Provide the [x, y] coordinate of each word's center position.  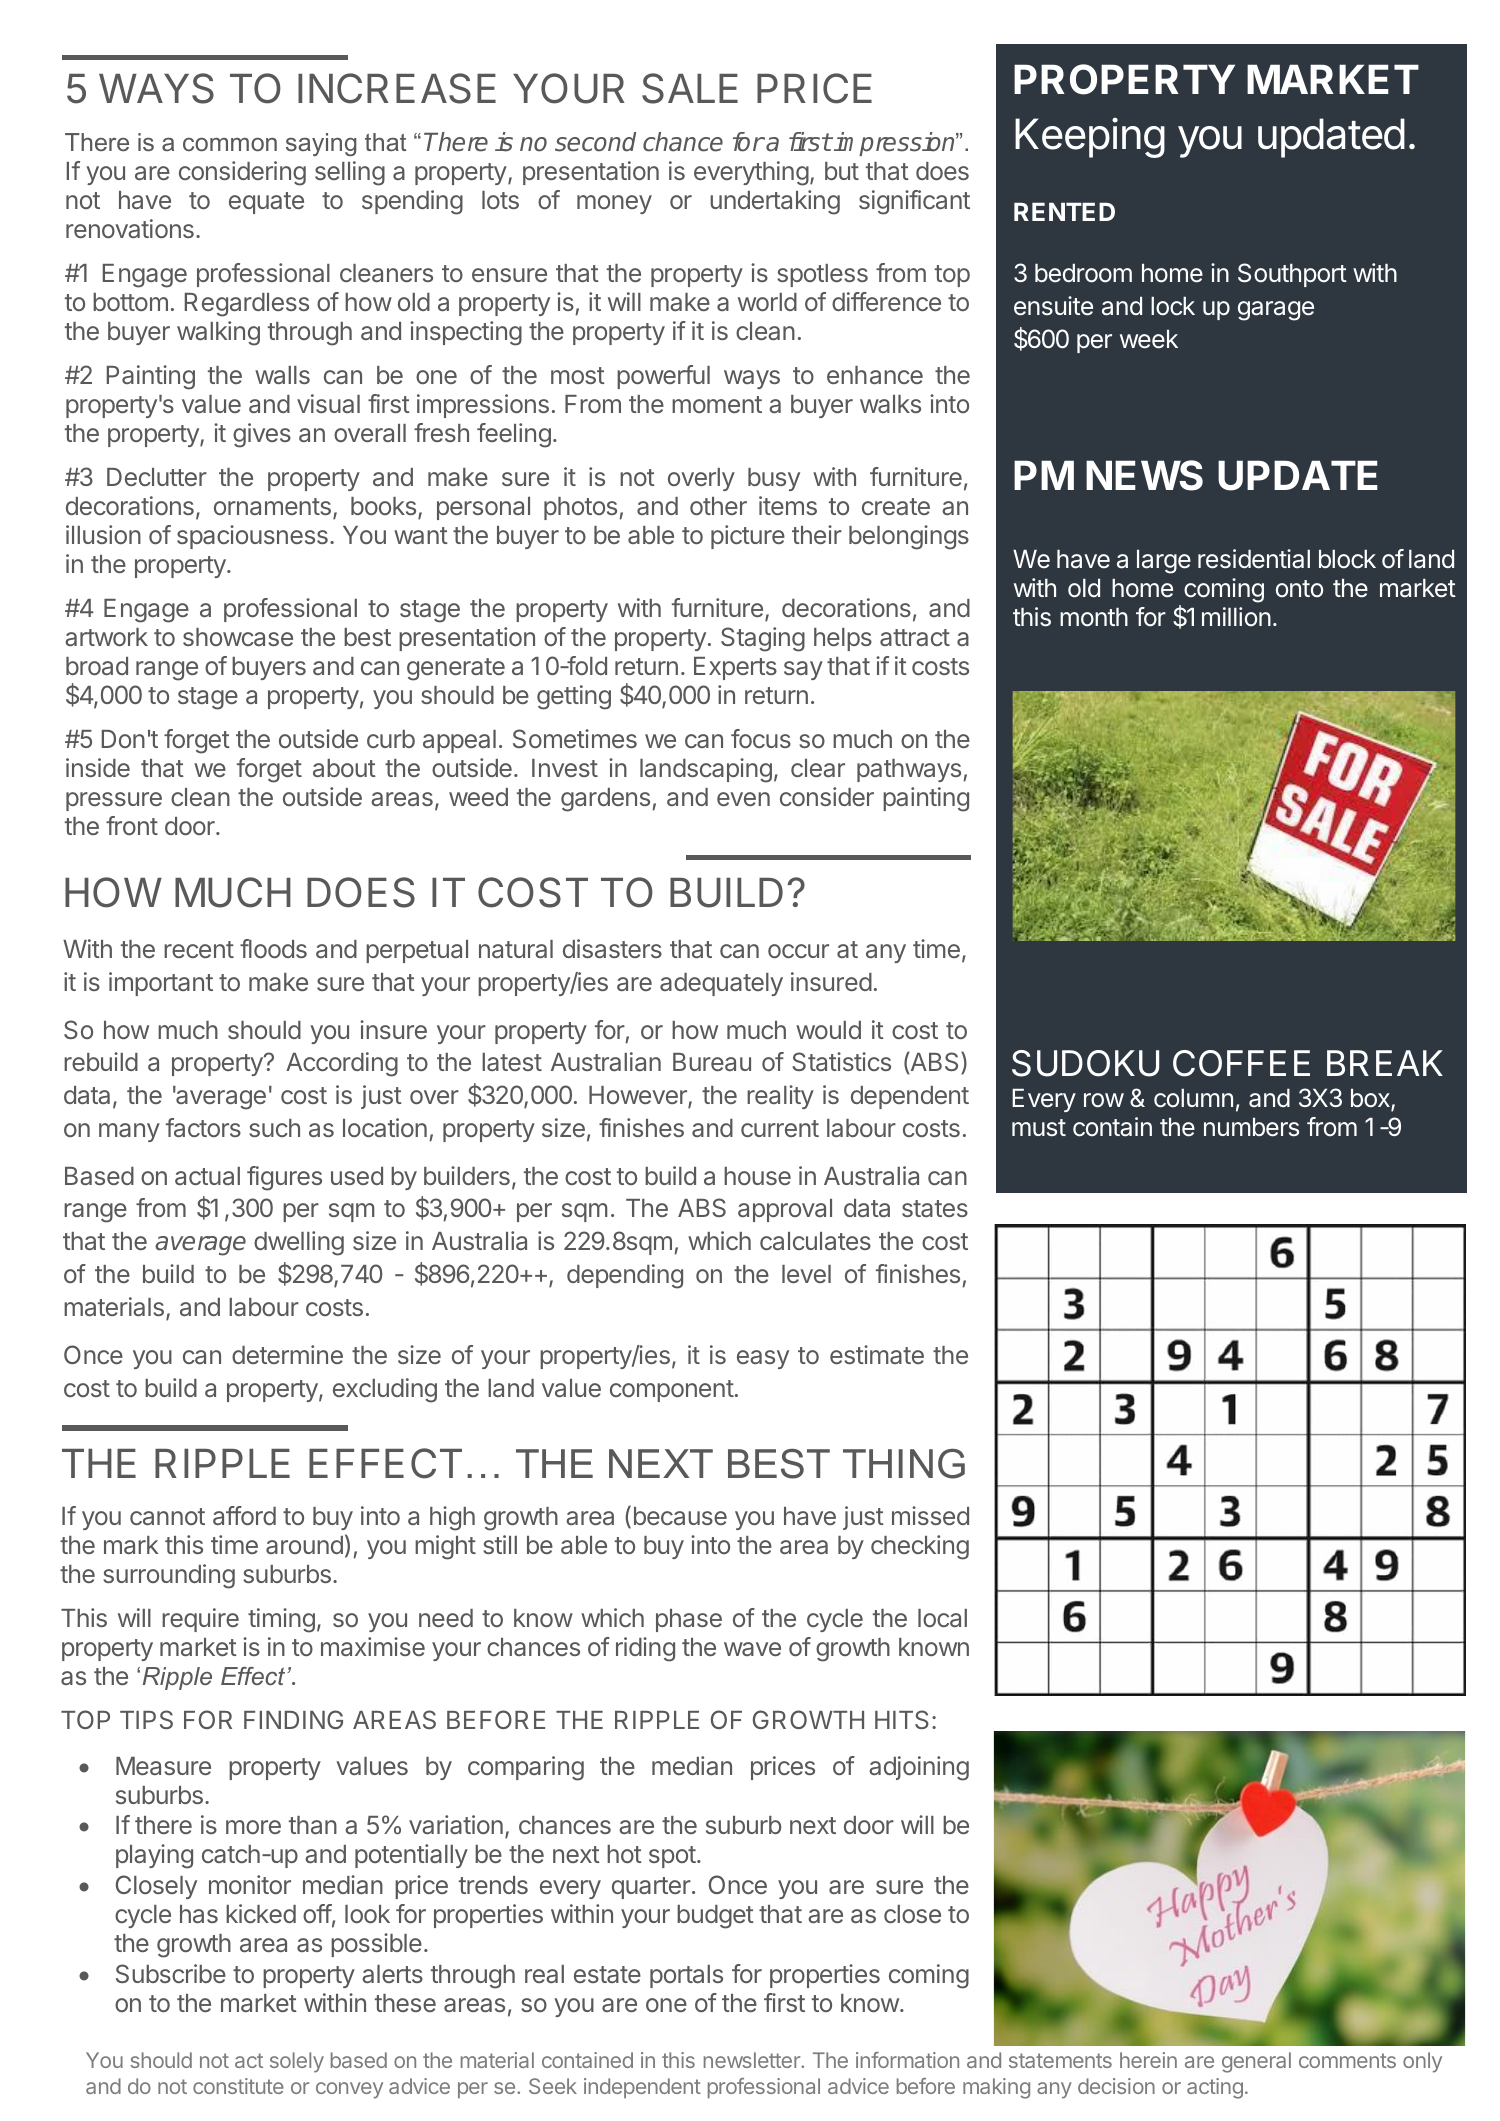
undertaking [775, 202]
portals [686, 1976]
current [780, 1128]
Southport [1292, 275]
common [230, 144]
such [274, 1128]
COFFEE [1241, 1063]
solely [297, 2062]
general [1256, 2062]
